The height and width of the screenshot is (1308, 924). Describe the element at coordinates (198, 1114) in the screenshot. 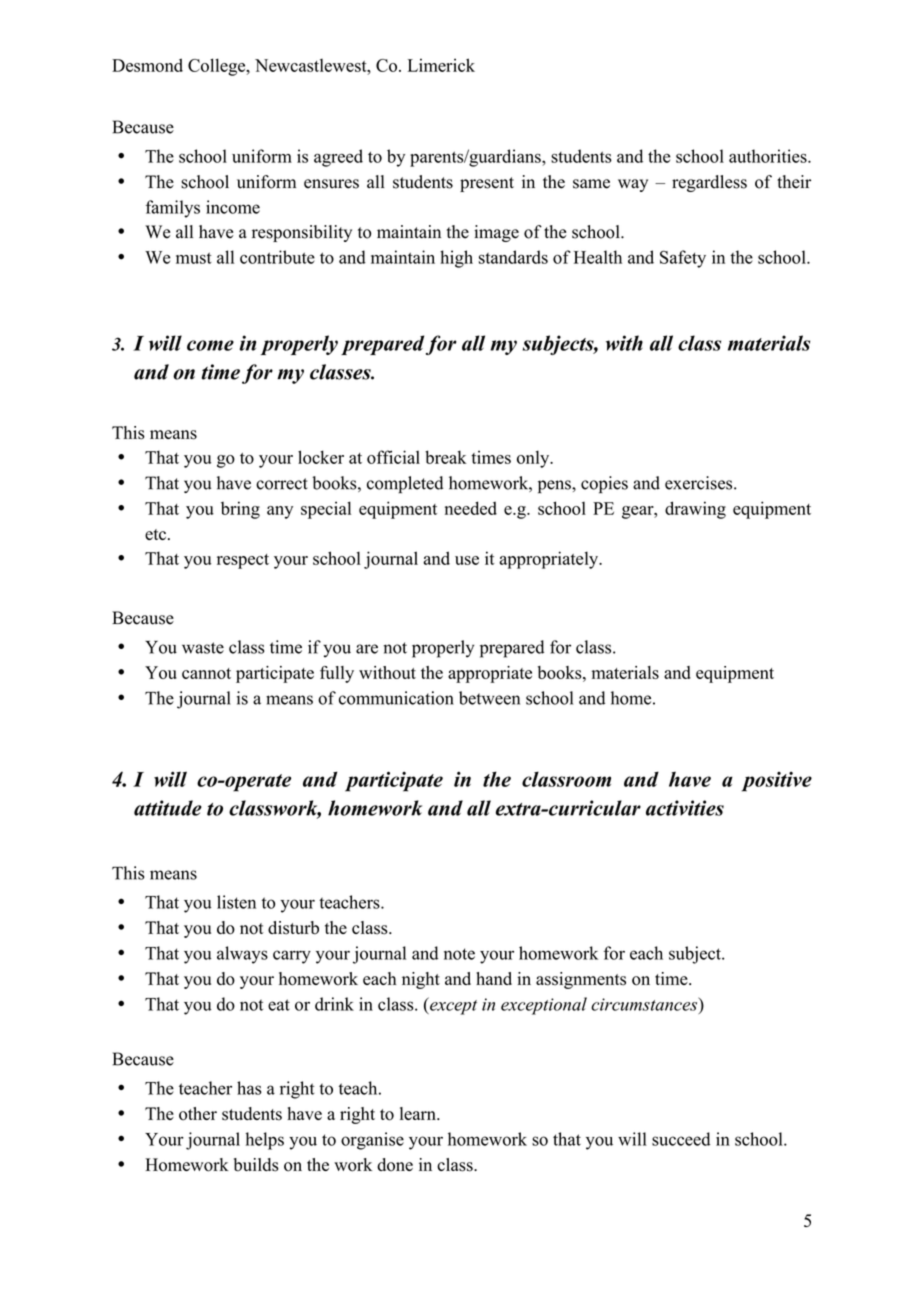

I see `other` at that location.
